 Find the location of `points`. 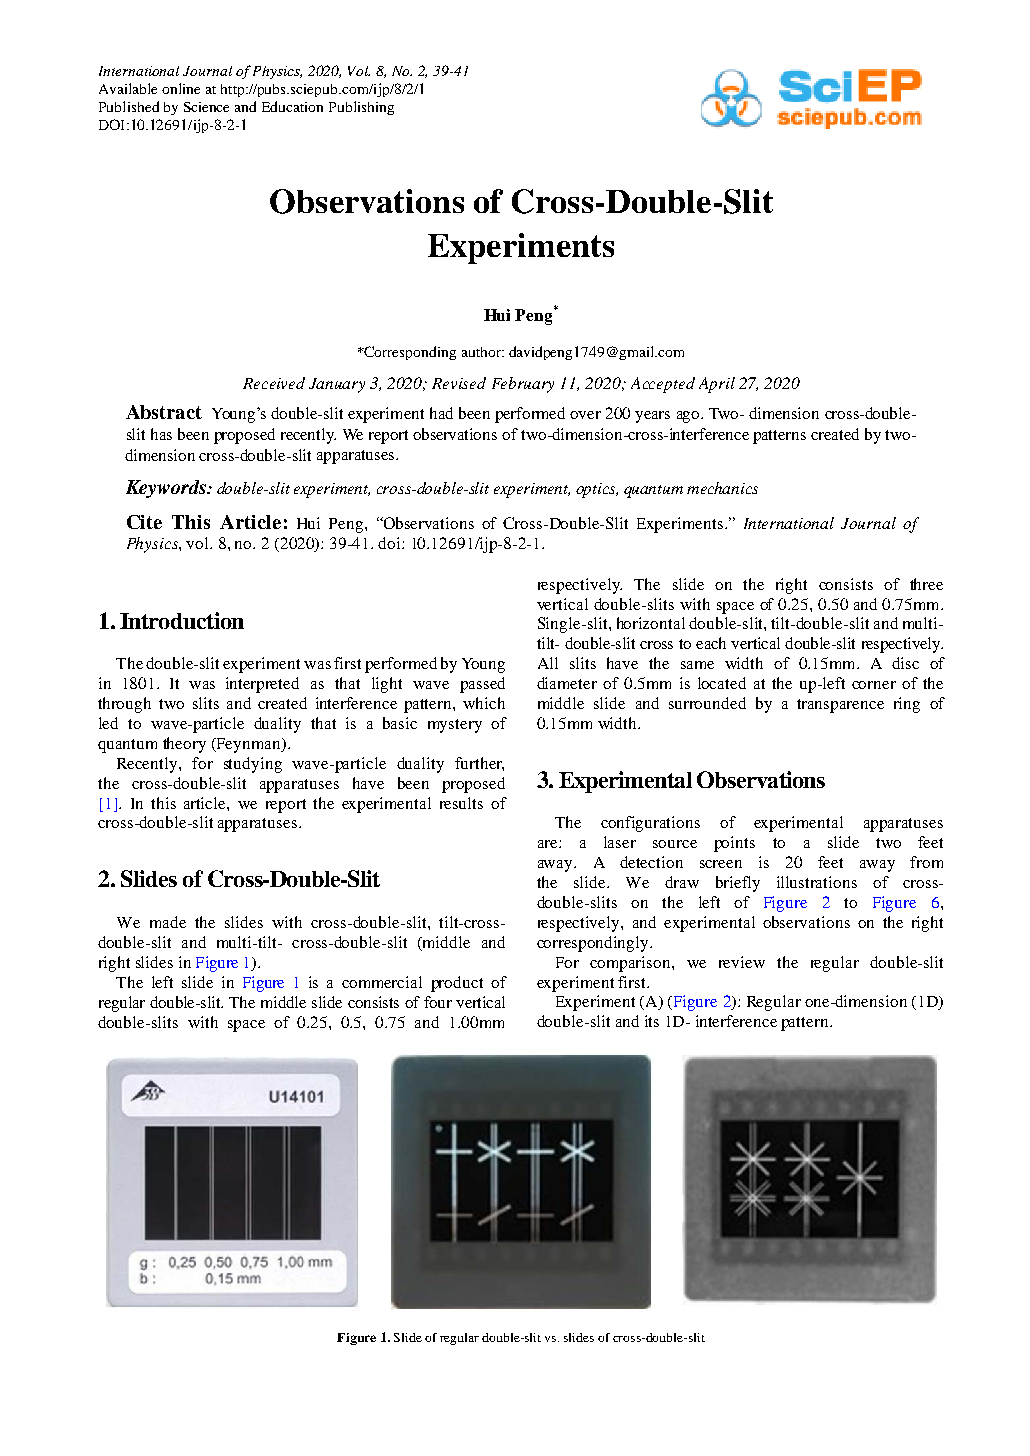

points is located at coordinates (734, 844).
